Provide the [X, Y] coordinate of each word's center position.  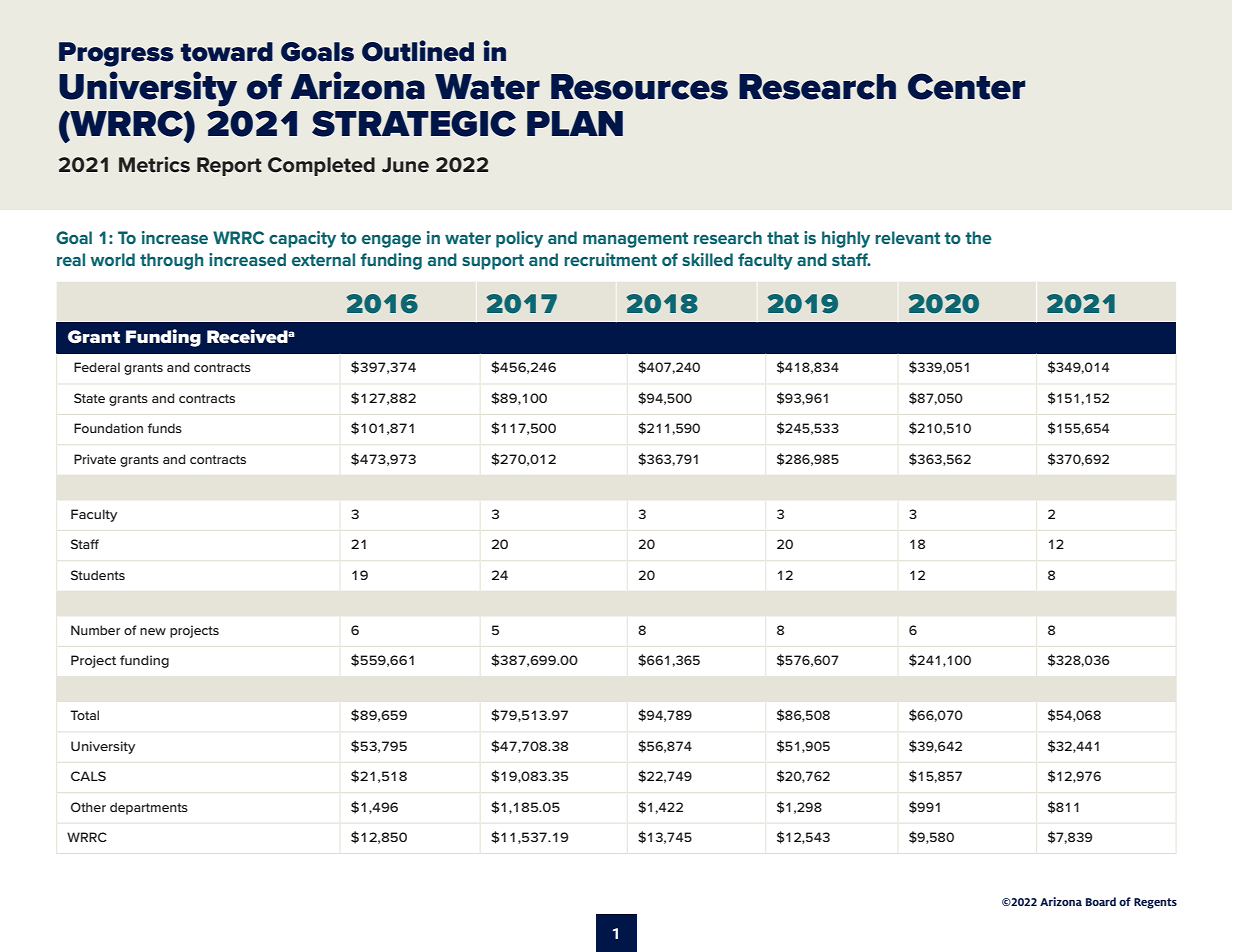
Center [966, 86]
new [153, 631]
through [171, 261]
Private [95, 459]
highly [846, 239]
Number [96, 630]
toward [227, 52]
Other [88, 807]
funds [165, 428]
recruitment [610, 259]
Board [1101, 901]
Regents [1155, 903]
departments [149, 808]
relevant [907, 237]
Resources [639, 87]
